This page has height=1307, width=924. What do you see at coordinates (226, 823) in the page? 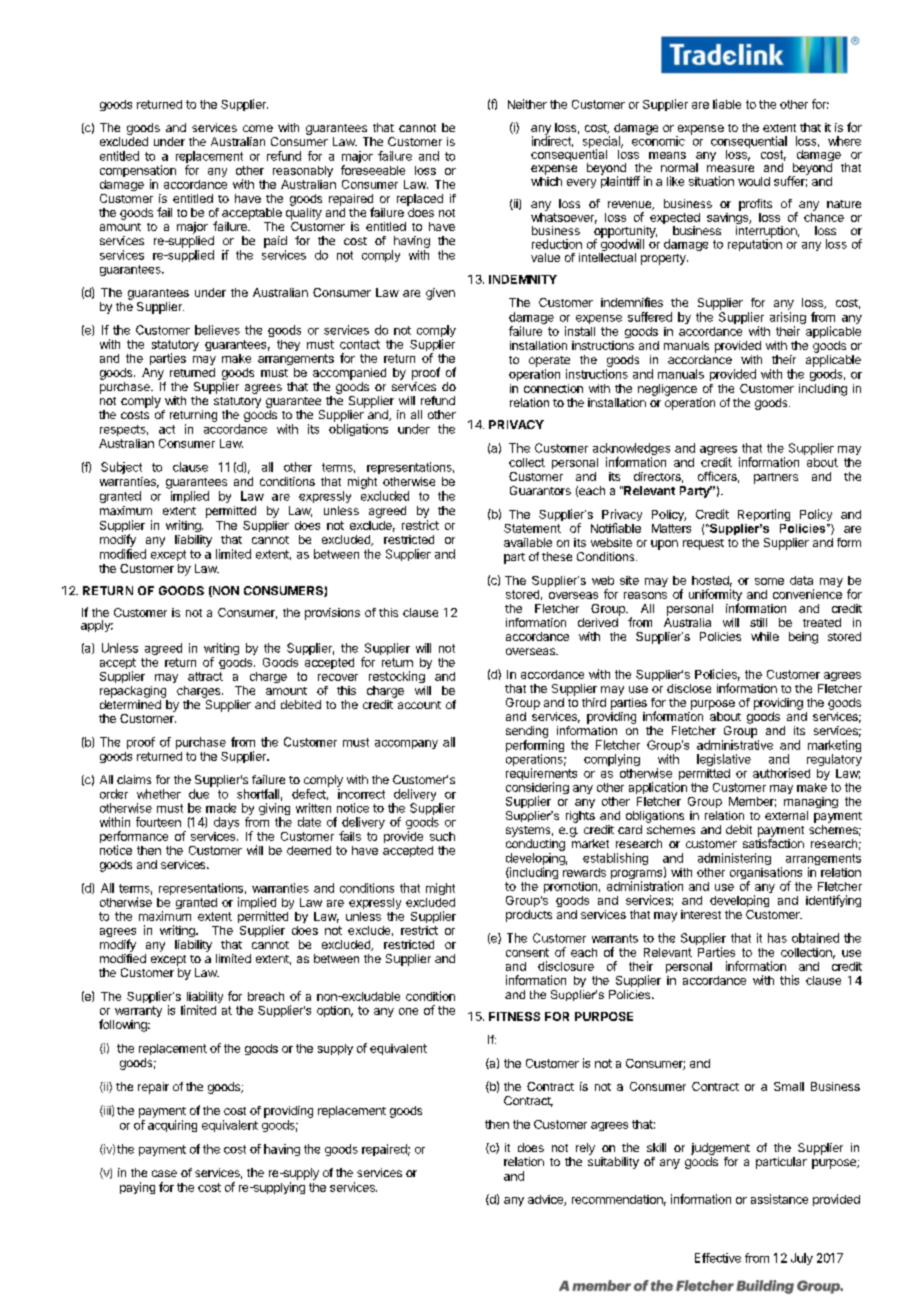
I see `days` at bounding box center [226, 823].
